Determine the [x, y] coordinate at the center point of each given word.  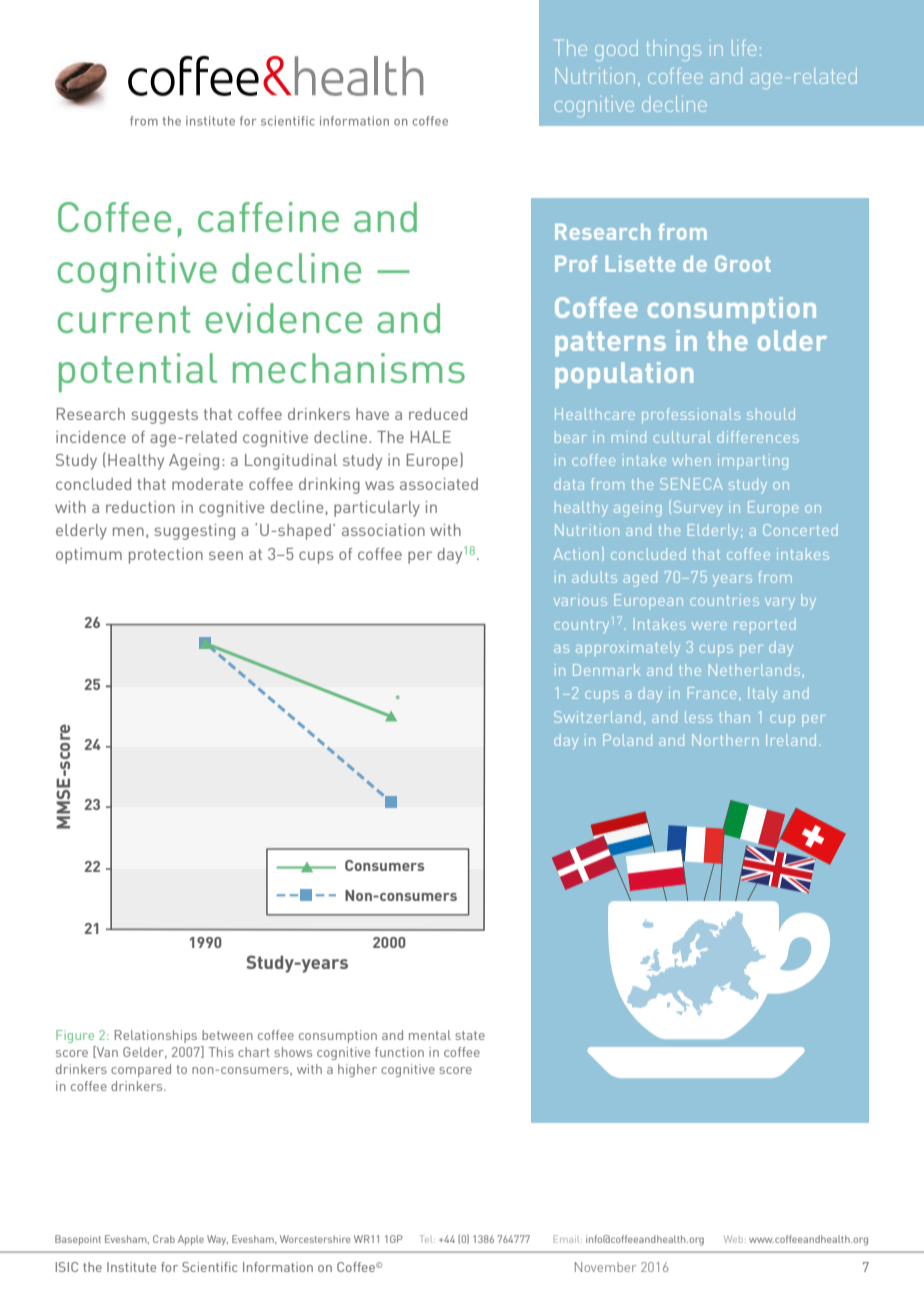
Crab [164, 1239]
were [709, 626]
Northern [725, 740]
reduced [438, 414]
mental [430, 1035]
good [616, 50]
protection [166, 556]
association [383, 530]
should [771, 414]
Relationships [156, 1036]
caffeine [268, 217]
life [744, 48]
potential [138, 372]
